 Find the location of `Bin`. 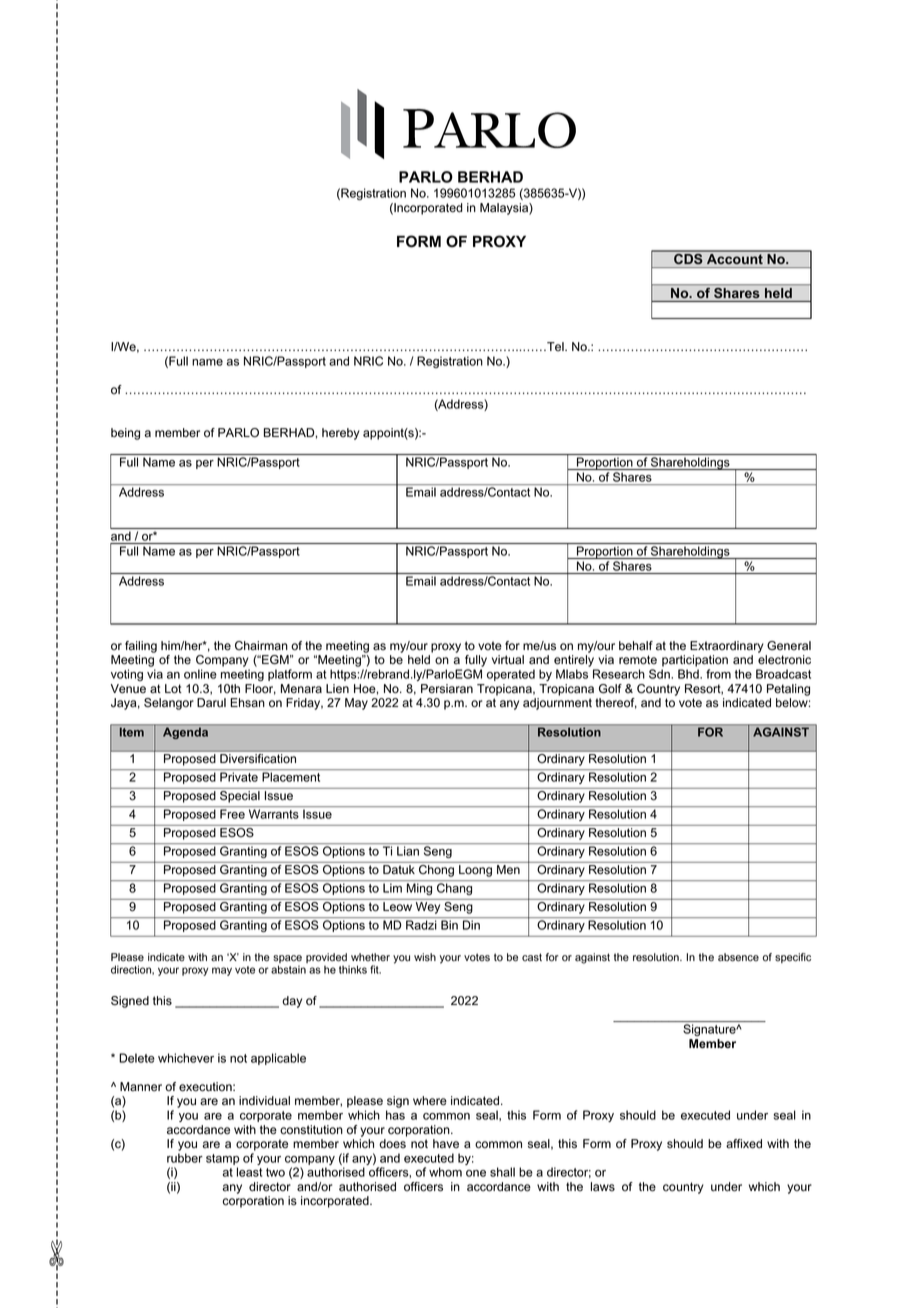

Bin is located at coordinates (449, 925).
